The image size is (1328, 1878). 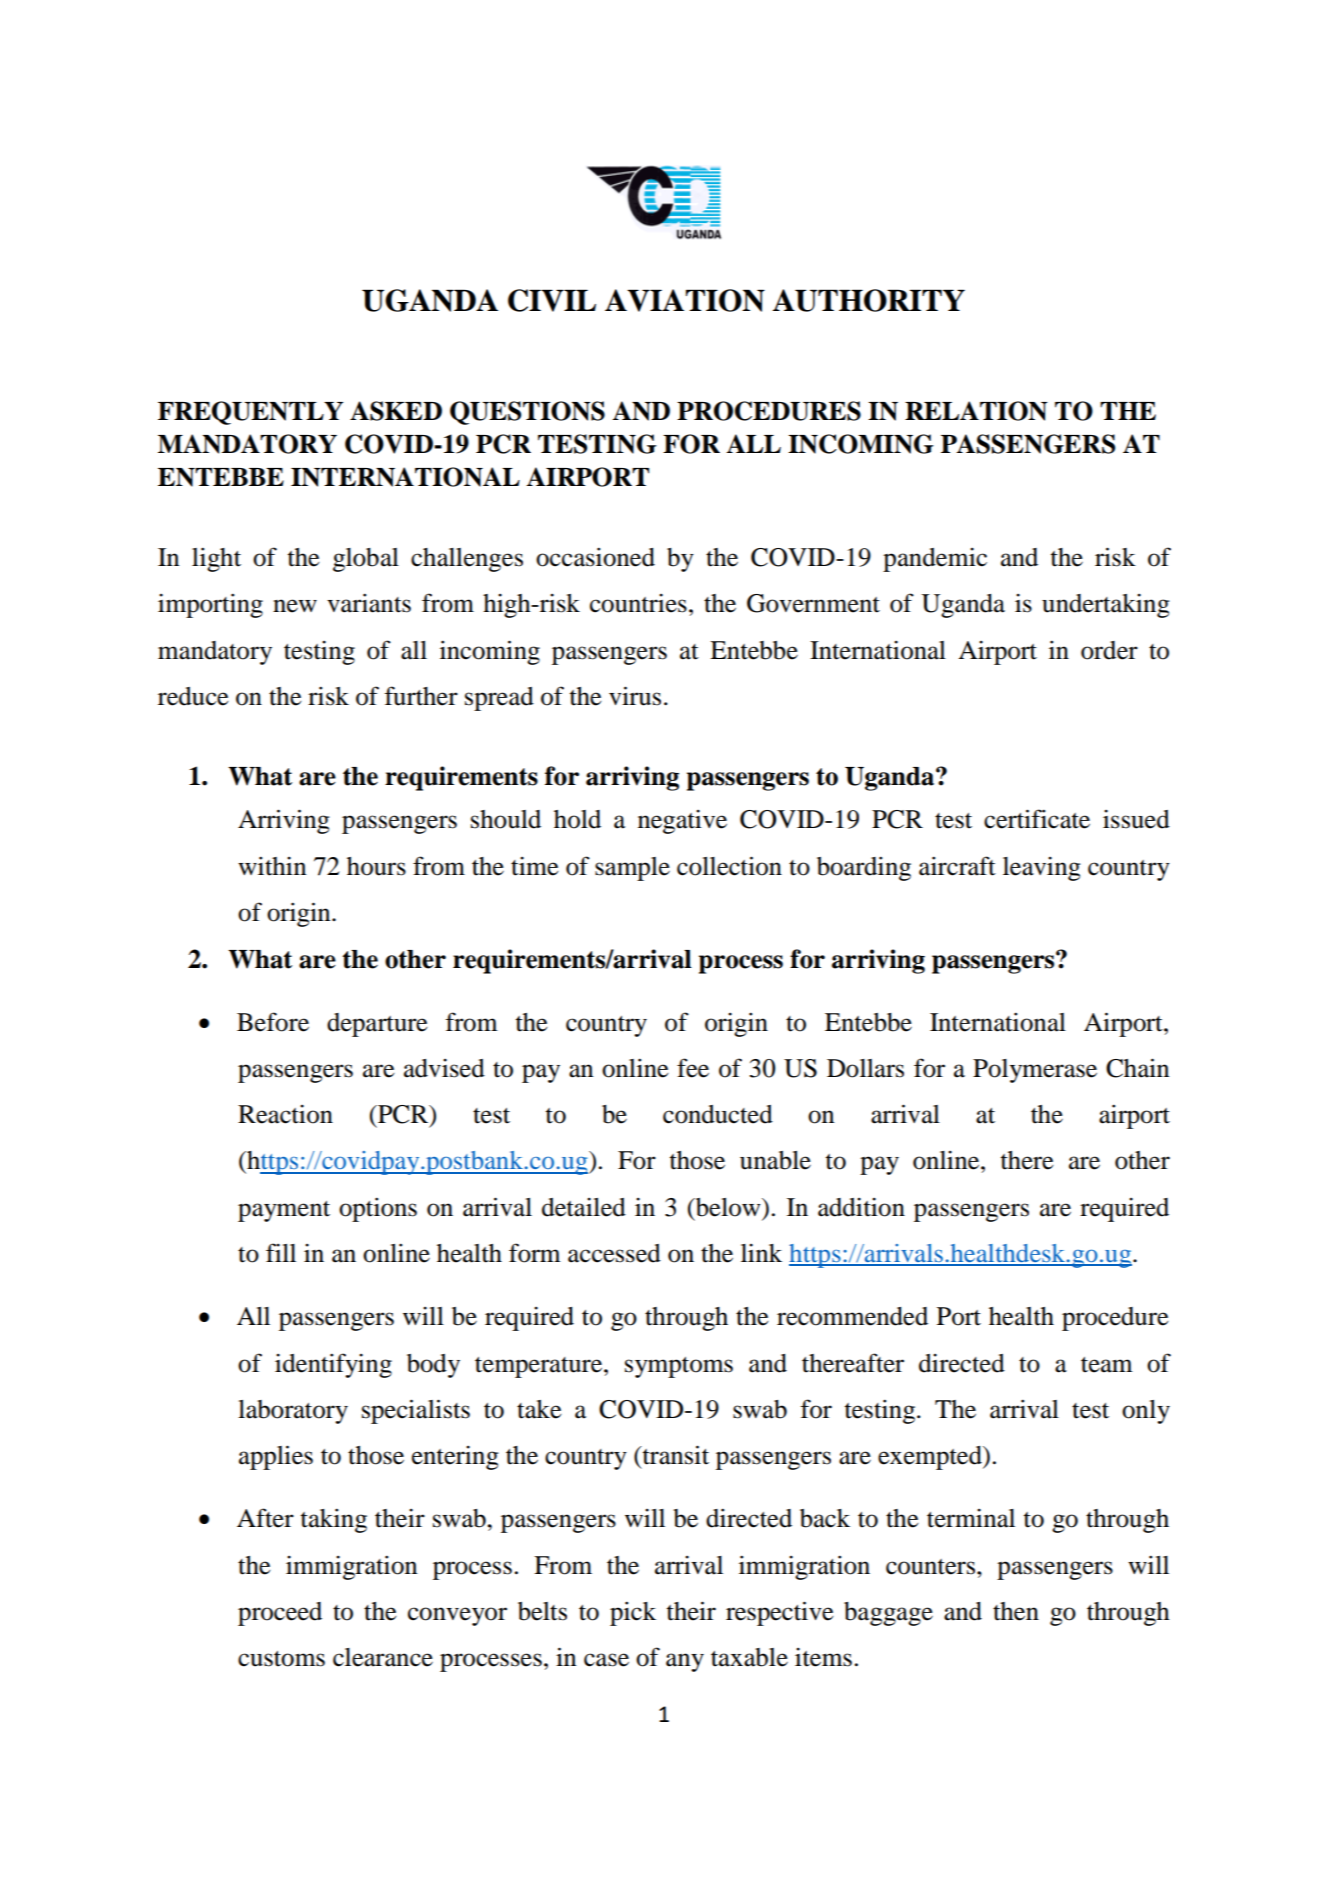 I want to click on then, so click(x=1016, y=1611).
